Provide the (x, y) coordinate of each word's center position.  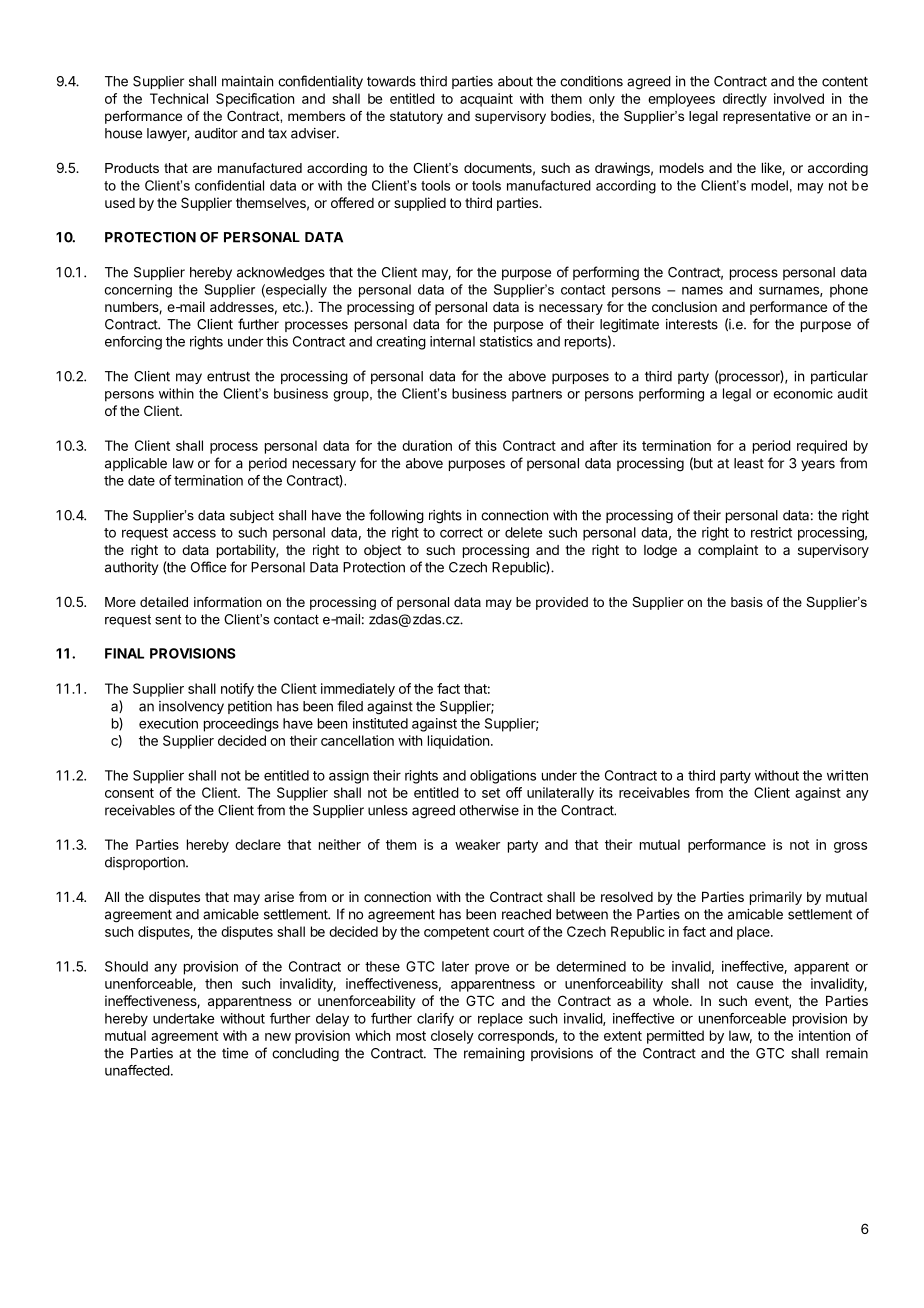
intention (824, 1035)
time (235, 1053)
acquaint (486, 100)
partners (537, 395)
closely (452, 1037)
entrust (228, 376)
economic (803, 393)
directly (745, 100)
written (847, 775)
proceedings (241, 725)
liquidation (458, 742)
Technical (179, 98)
